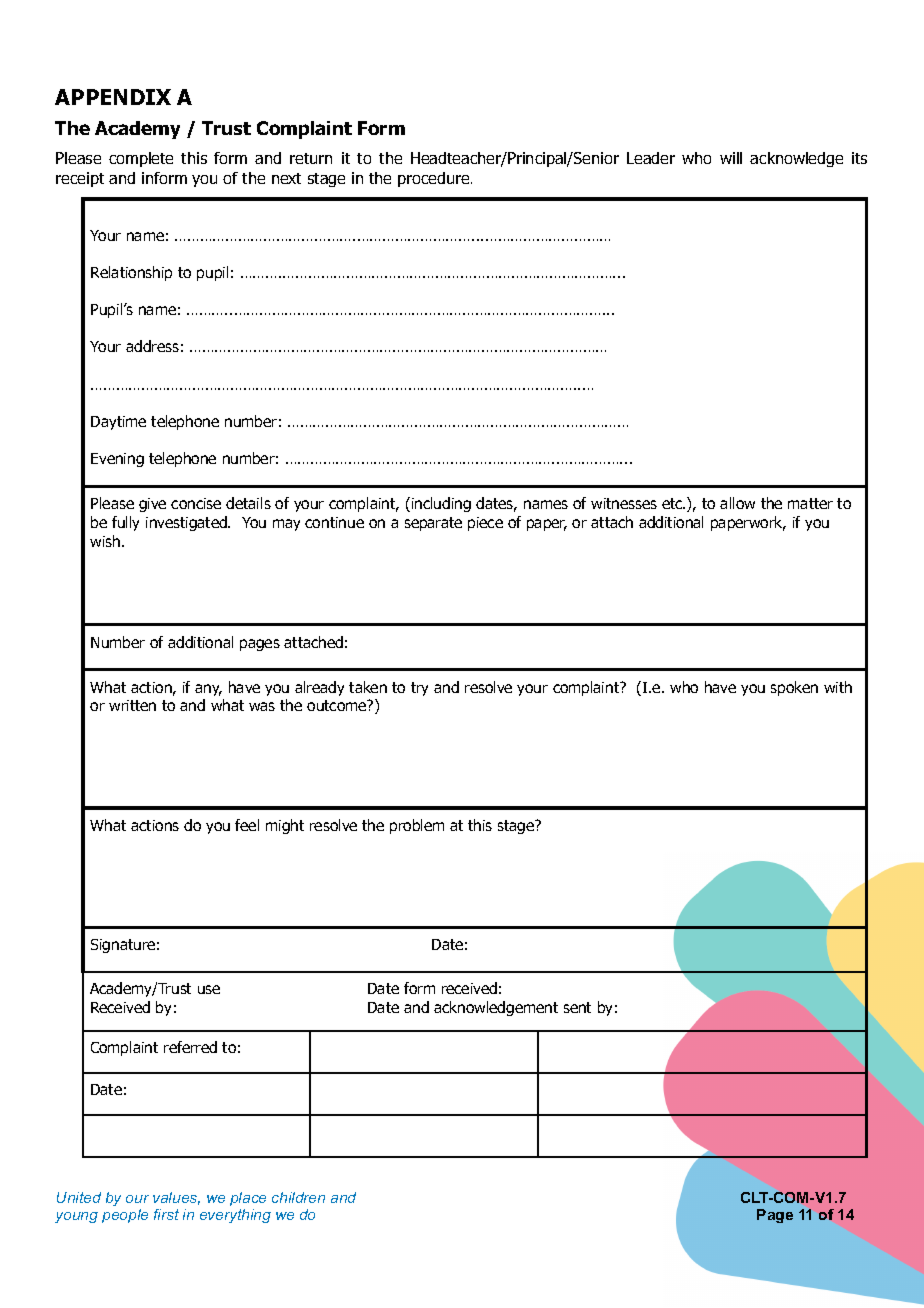  I want to click on sent, so click(577, 1007).
